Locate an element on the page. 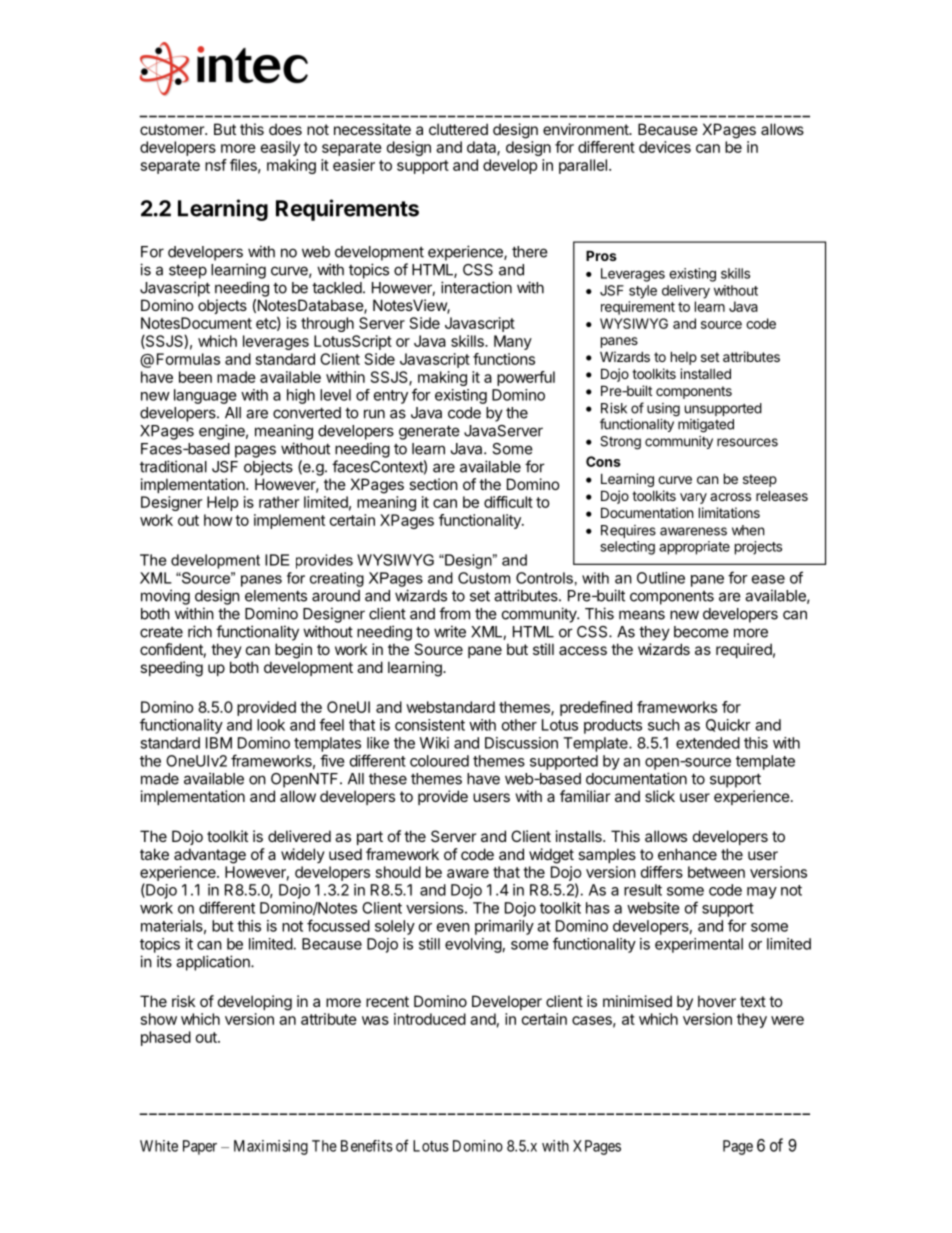 This image has width=952, height=1233. slick is located at coordinates (660, 796).
